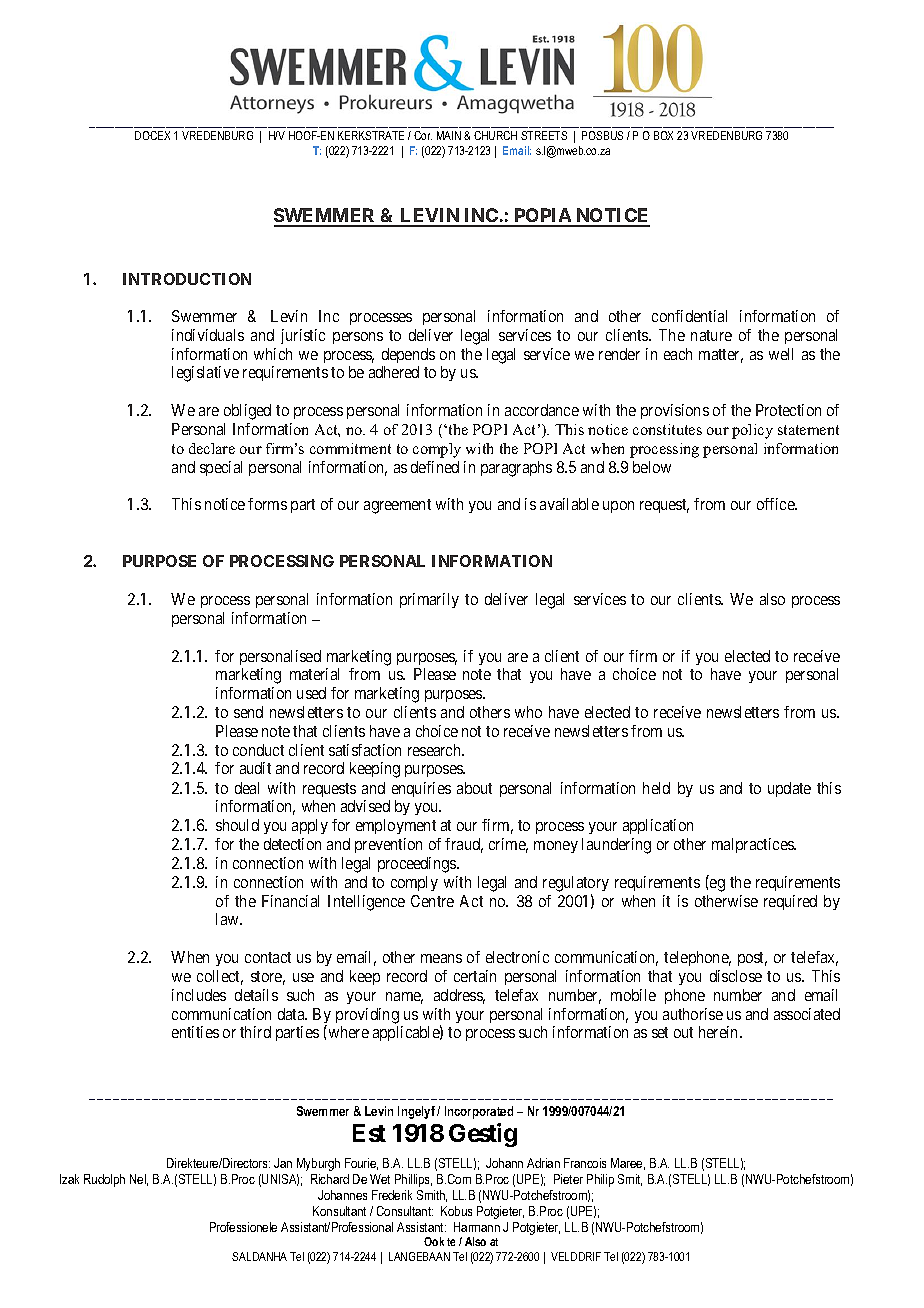 This screenshot has height=1308, width=924. I want to click on special, so click(221, 468).
